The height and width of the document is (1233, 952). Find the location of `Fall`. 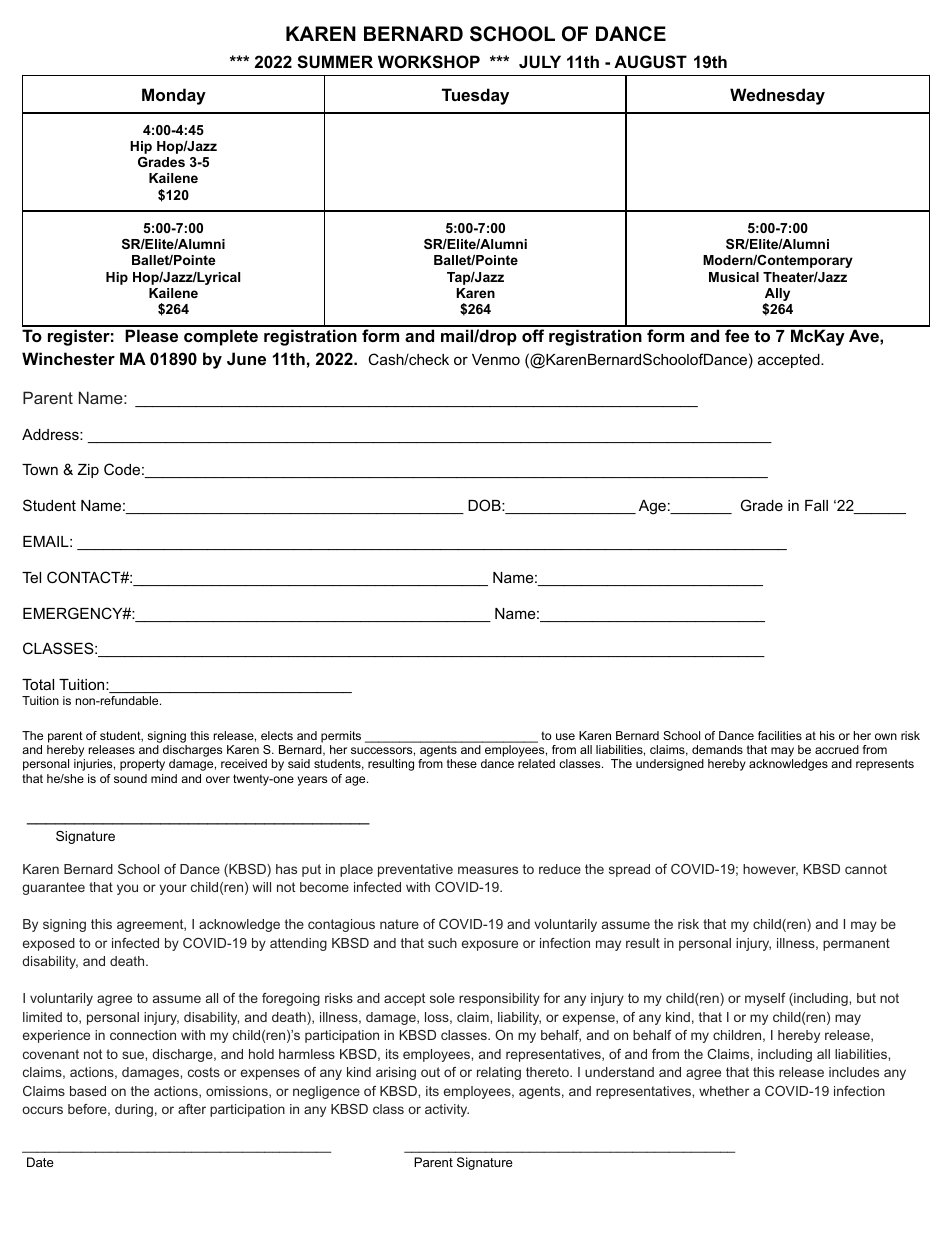

Fall is located at coordinates (816, 505).
